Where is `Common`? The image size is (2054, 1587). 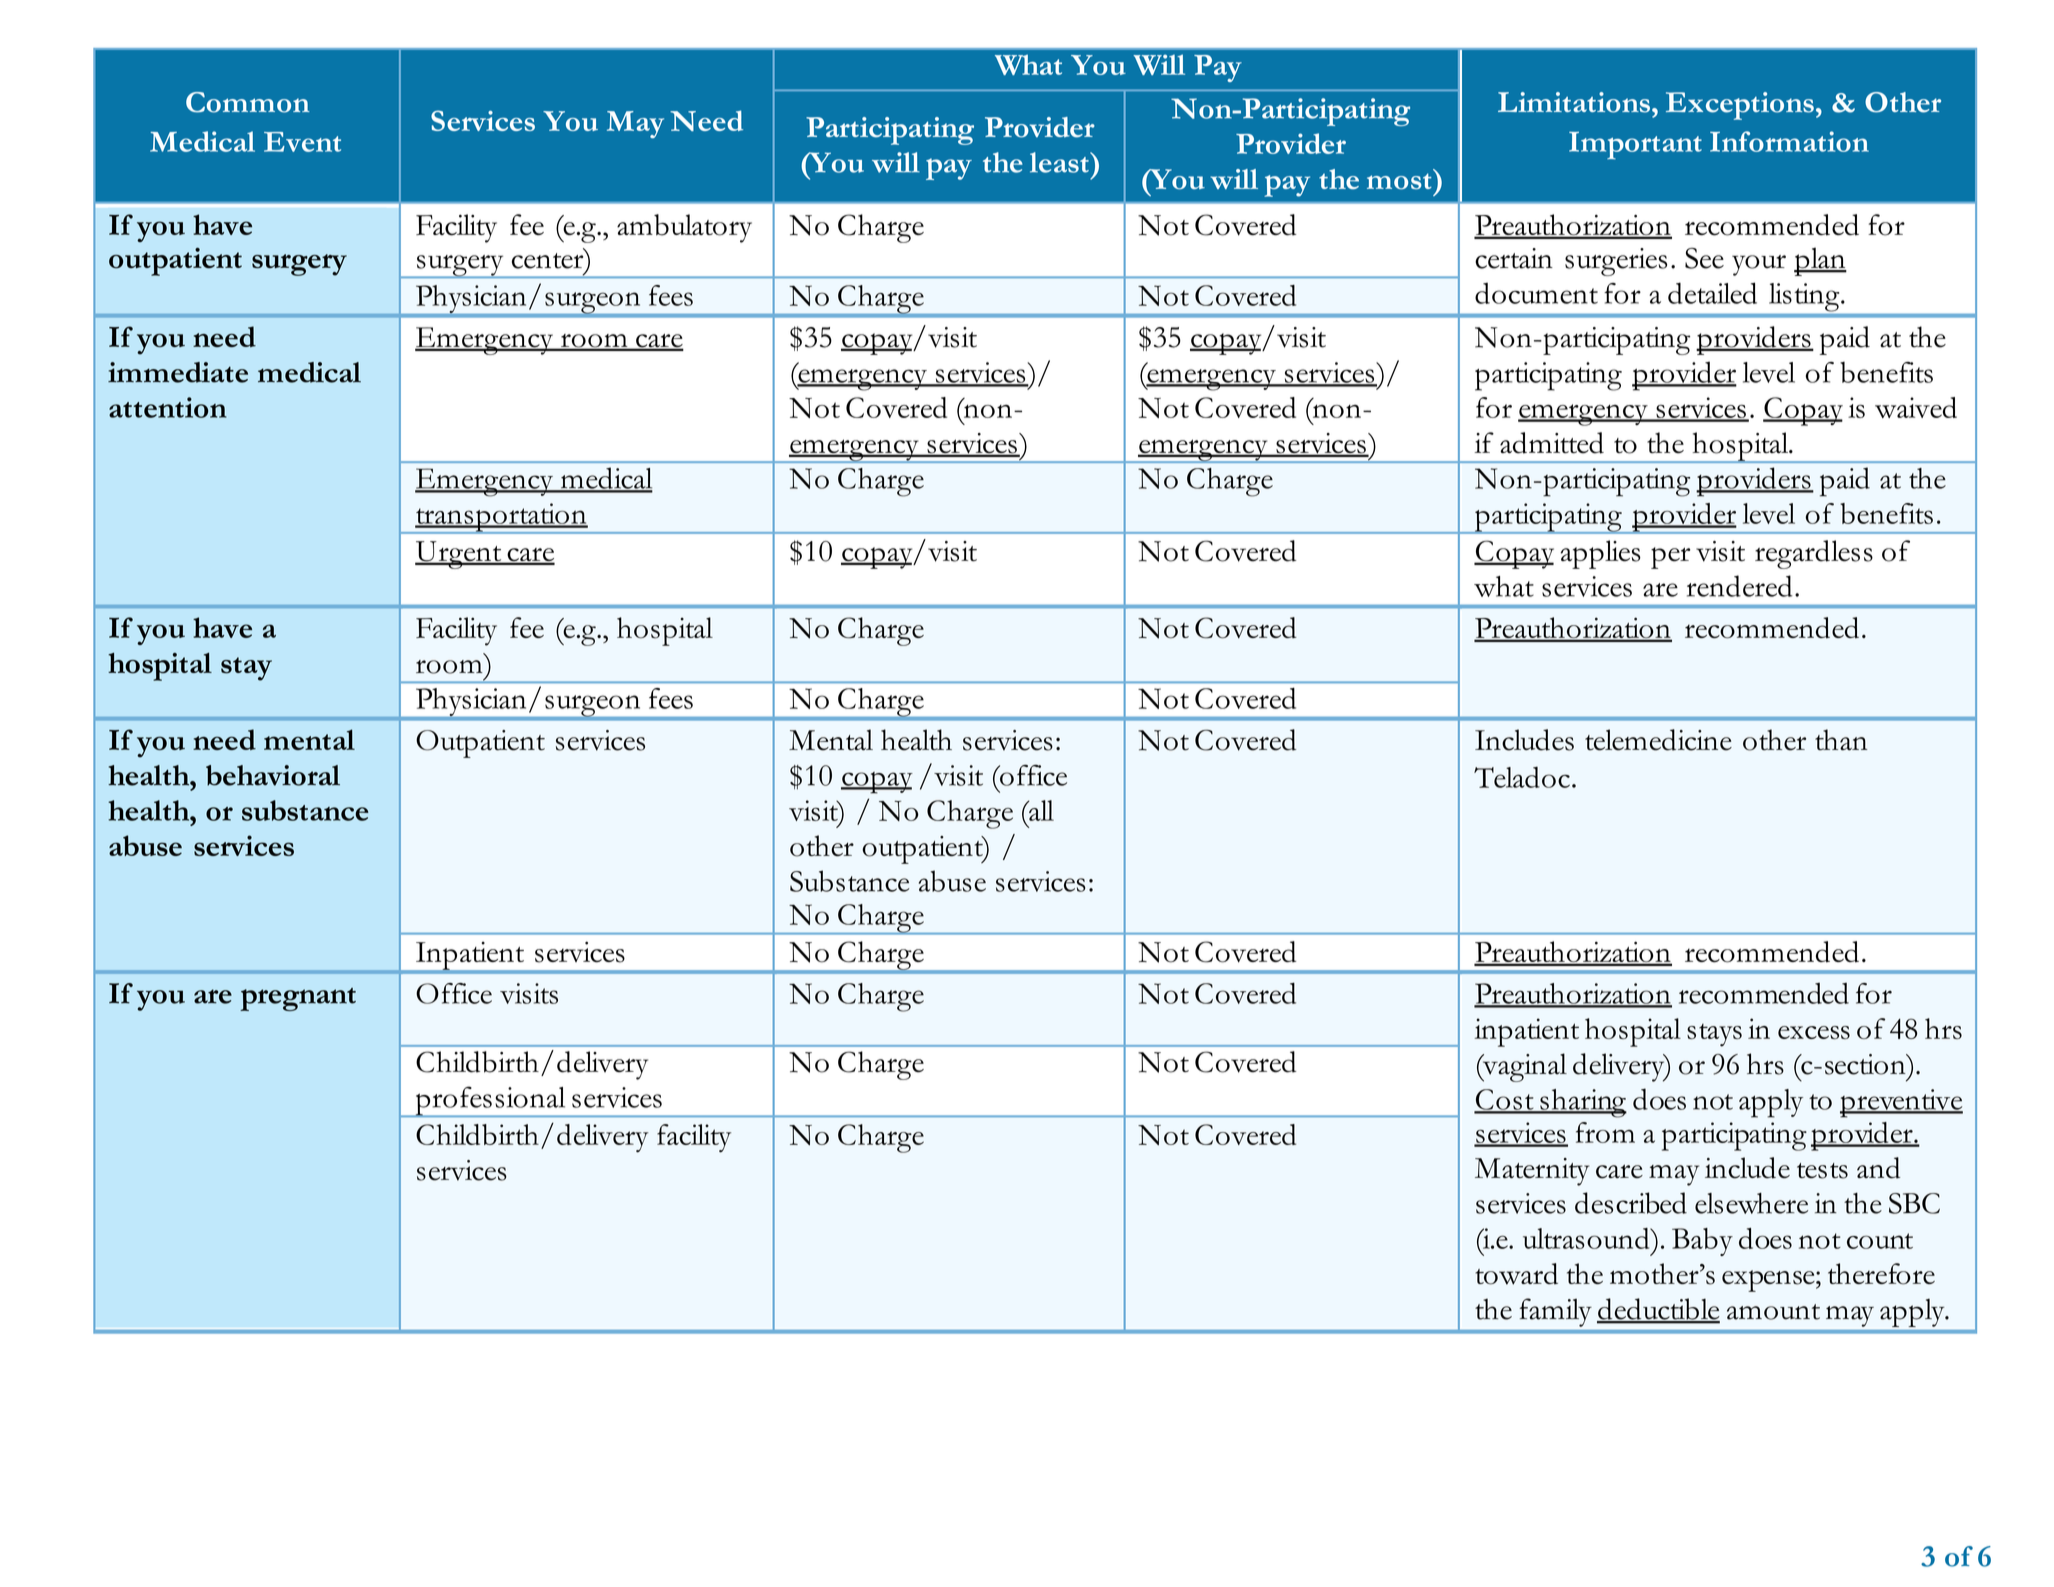 Common is located at coordinates (248, 102).
